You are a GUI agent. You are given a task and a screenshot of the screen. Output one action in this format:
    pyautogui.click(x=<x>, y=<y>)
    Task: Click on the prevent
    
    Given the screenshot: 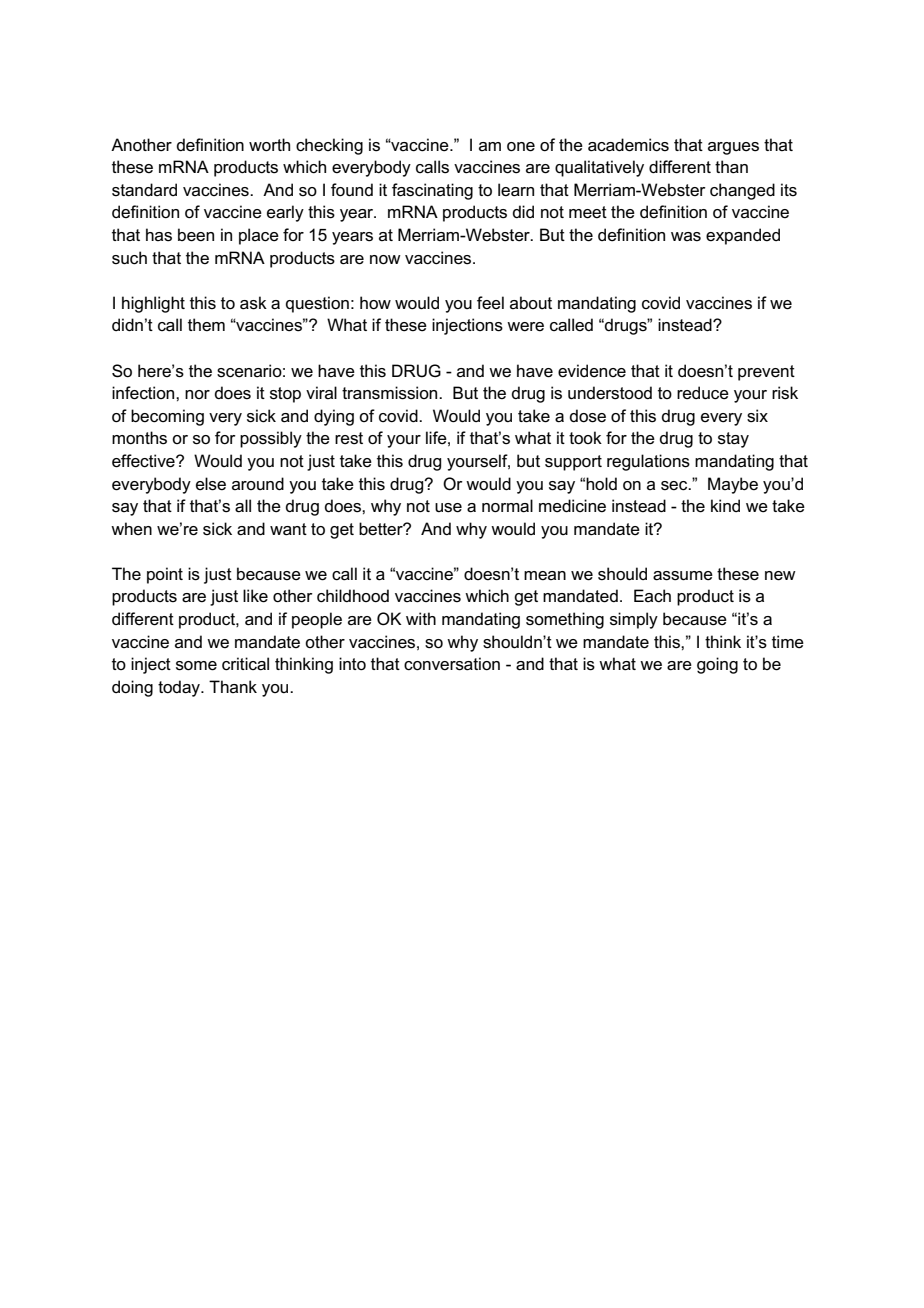 What is the action you would take?
    pyautogui.click(x=766, y=373)
